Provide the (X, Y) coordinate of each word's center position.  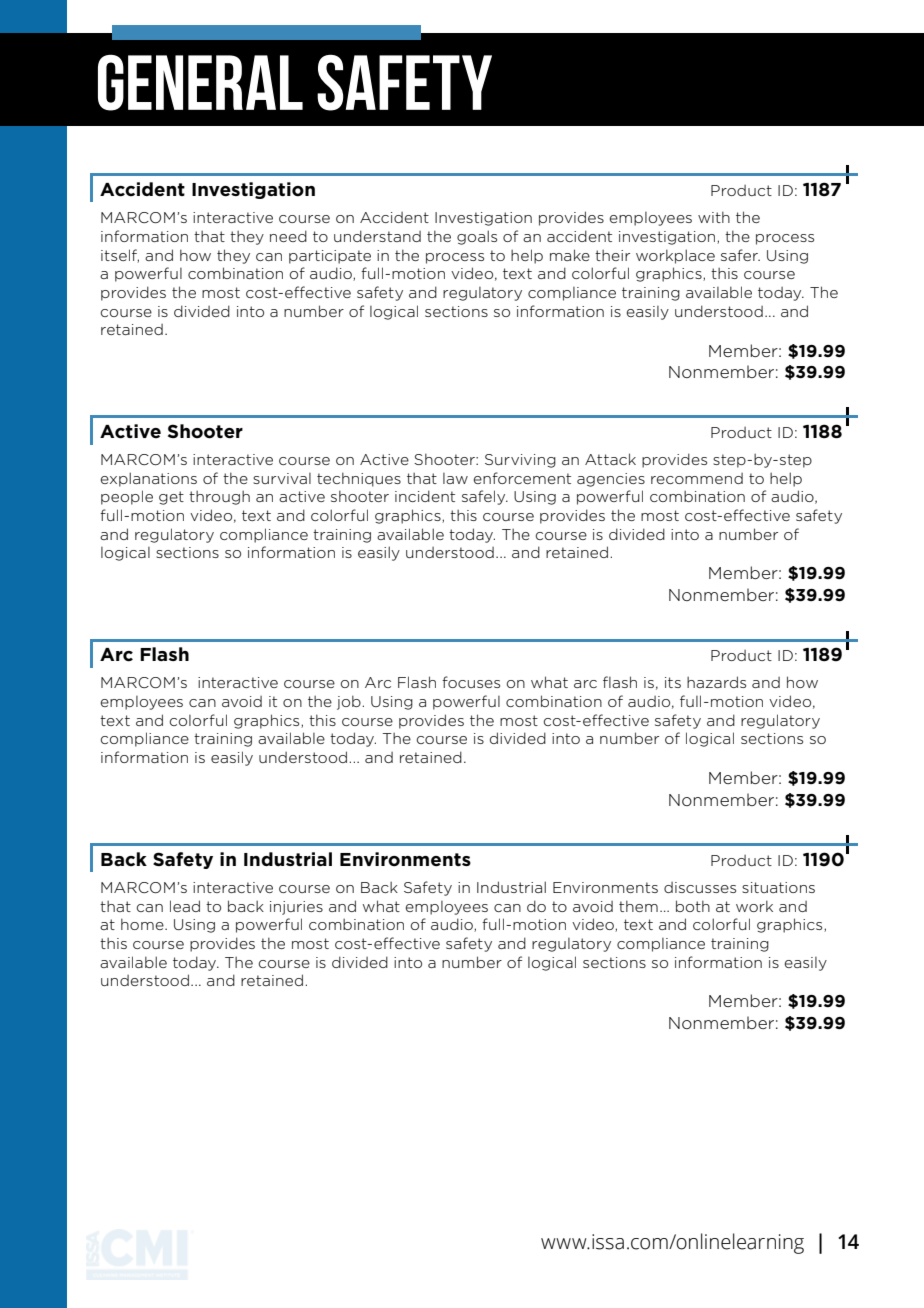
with (714, 217)
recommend (697, 478)
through (219, 497)
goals (477, 237)
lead (185, 906)
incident (425, 496)
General (200, 82)
